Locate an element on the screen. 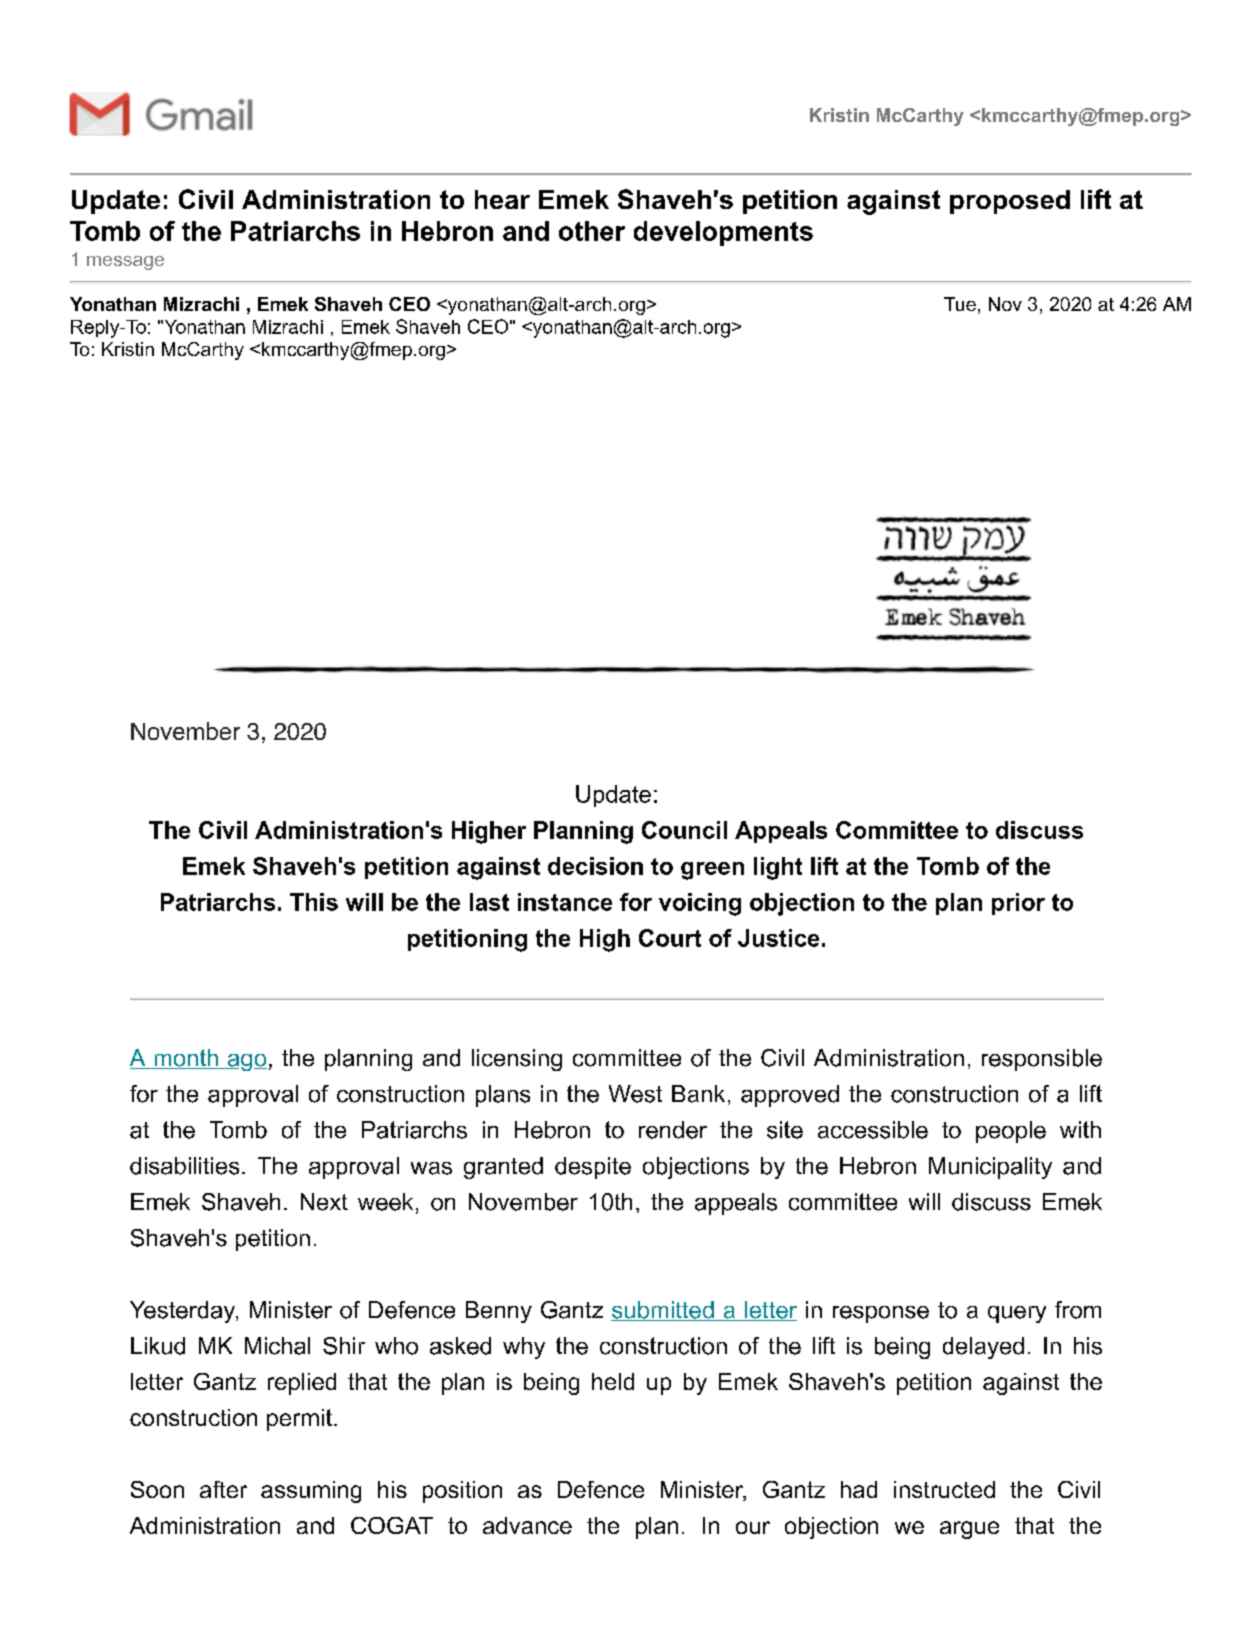 This screenshot has height=1631, width=1260. message is located at coordinates (125, 263).
